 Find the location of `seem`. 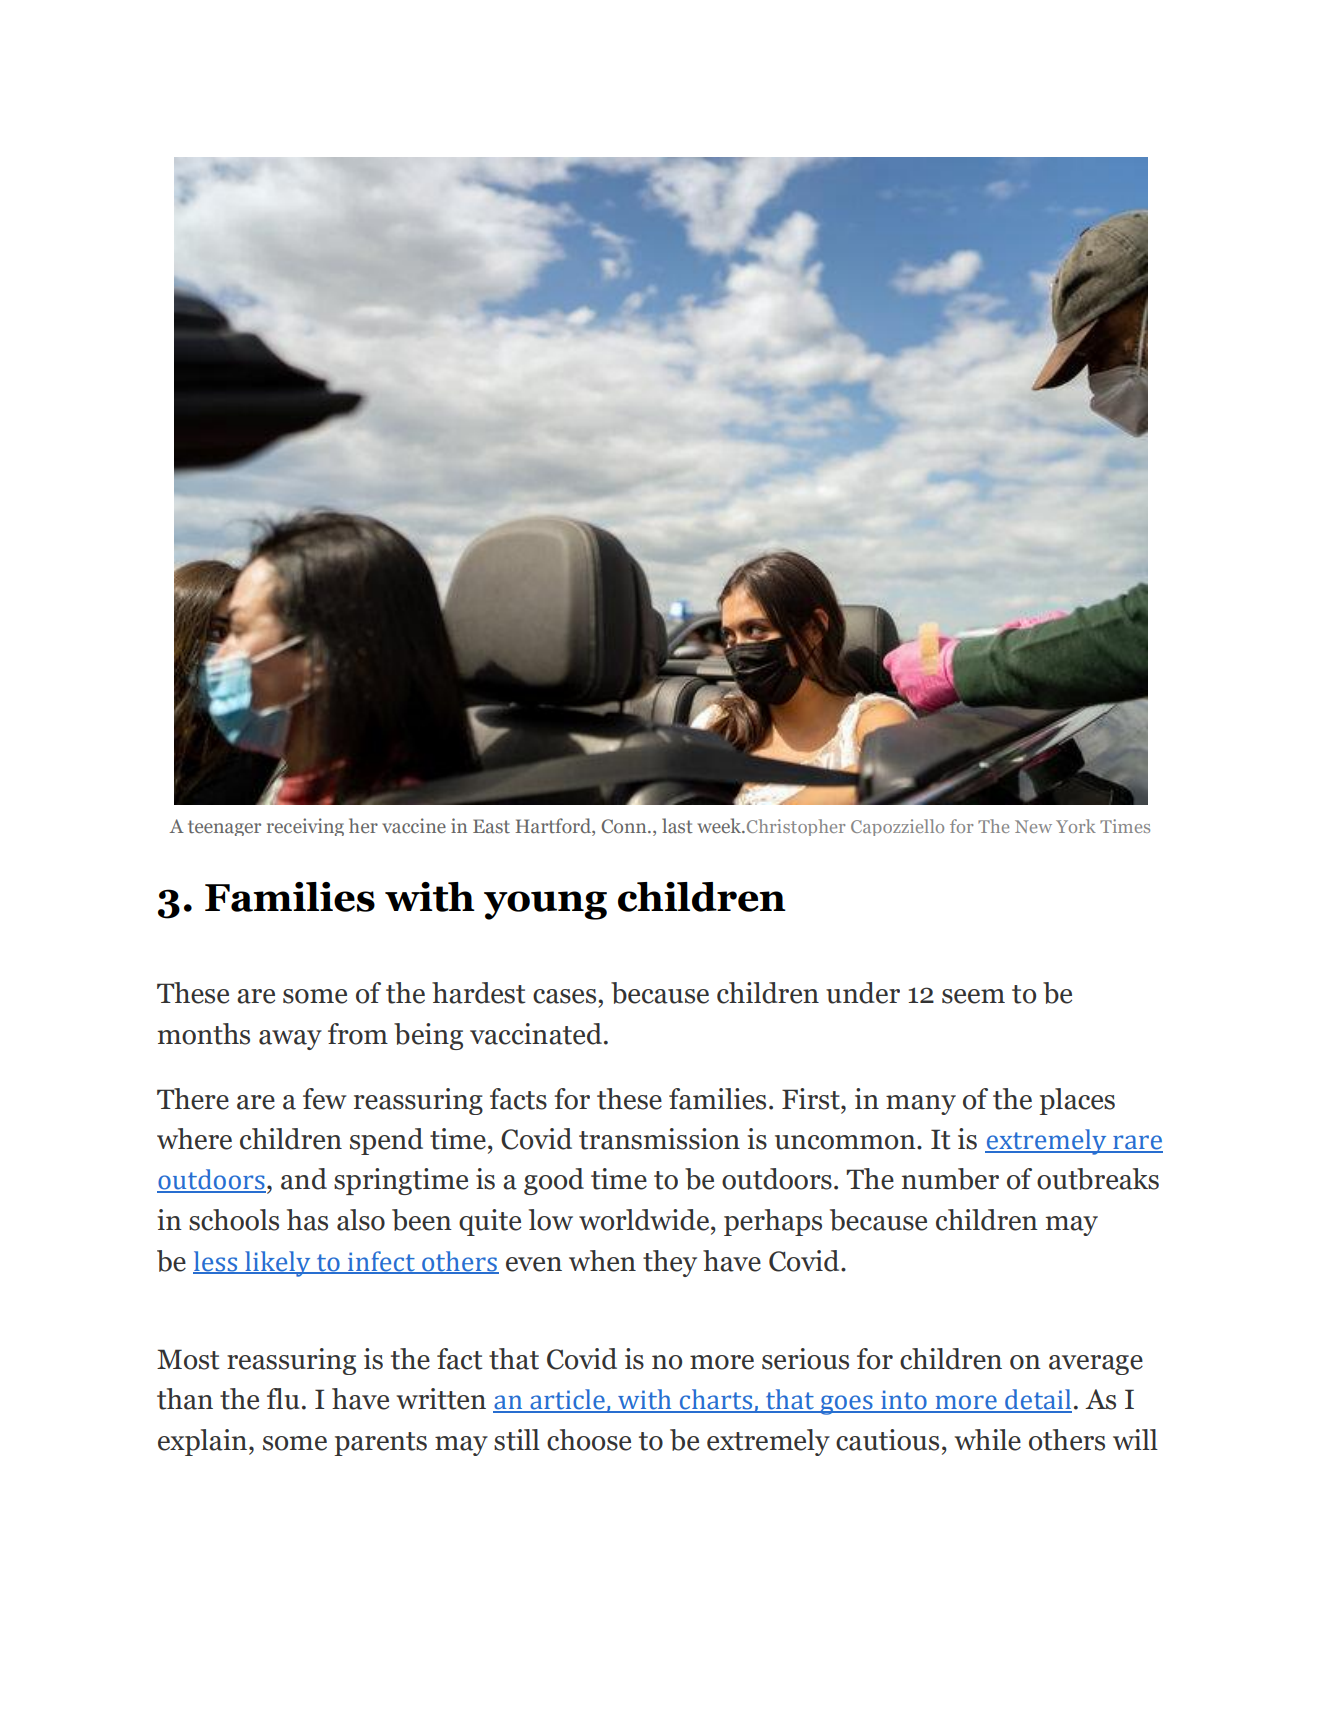

seem is located at coordinates (973, 996).
